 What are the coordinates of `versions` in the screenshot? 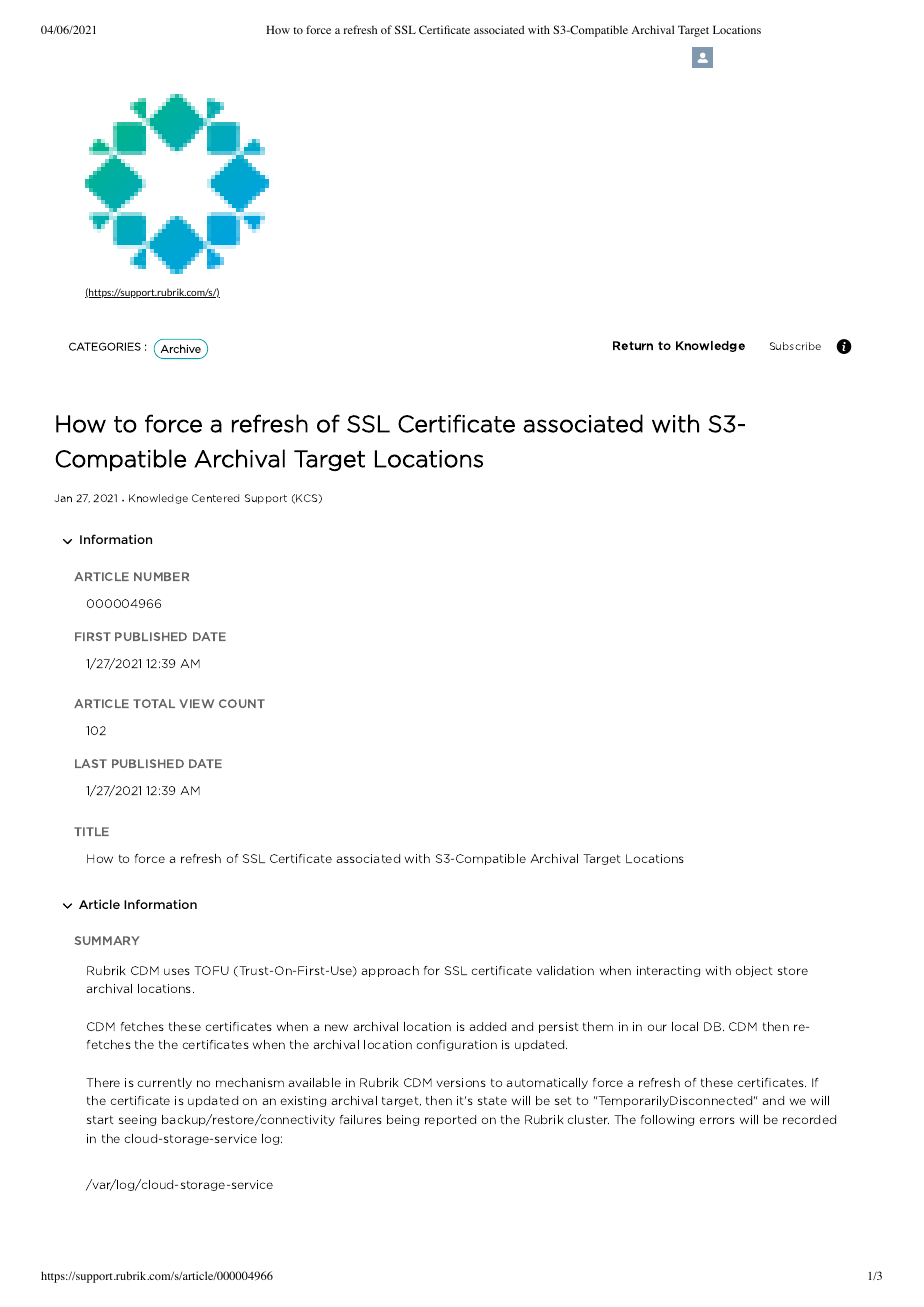 It's located at (461, 1082).
